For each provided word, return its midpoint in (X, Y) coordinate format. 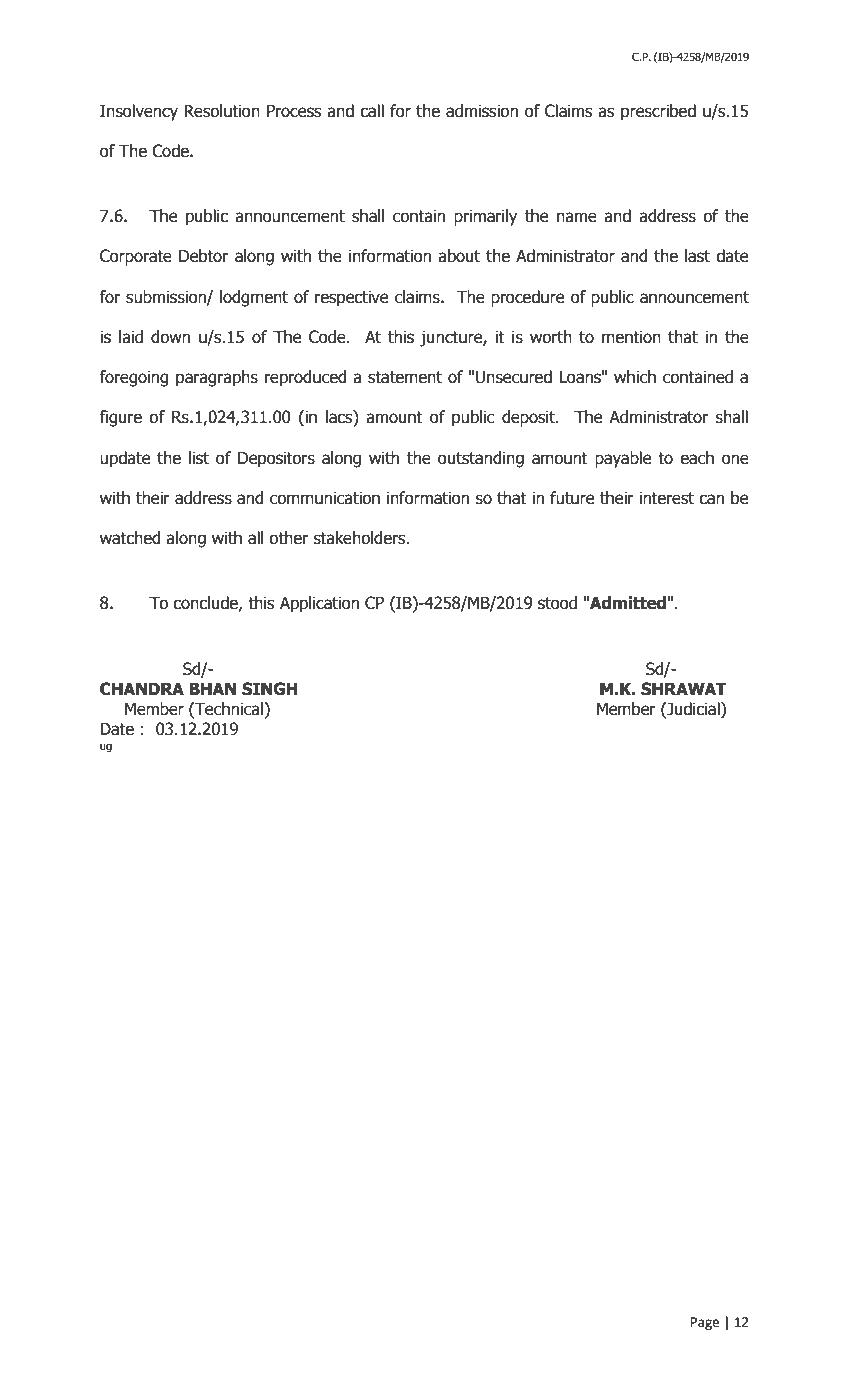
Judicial (693, 709)
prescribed (658, 112)
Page (705, 1323)
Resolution (222, 111)
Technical (229, 709)
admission (482, 111)
